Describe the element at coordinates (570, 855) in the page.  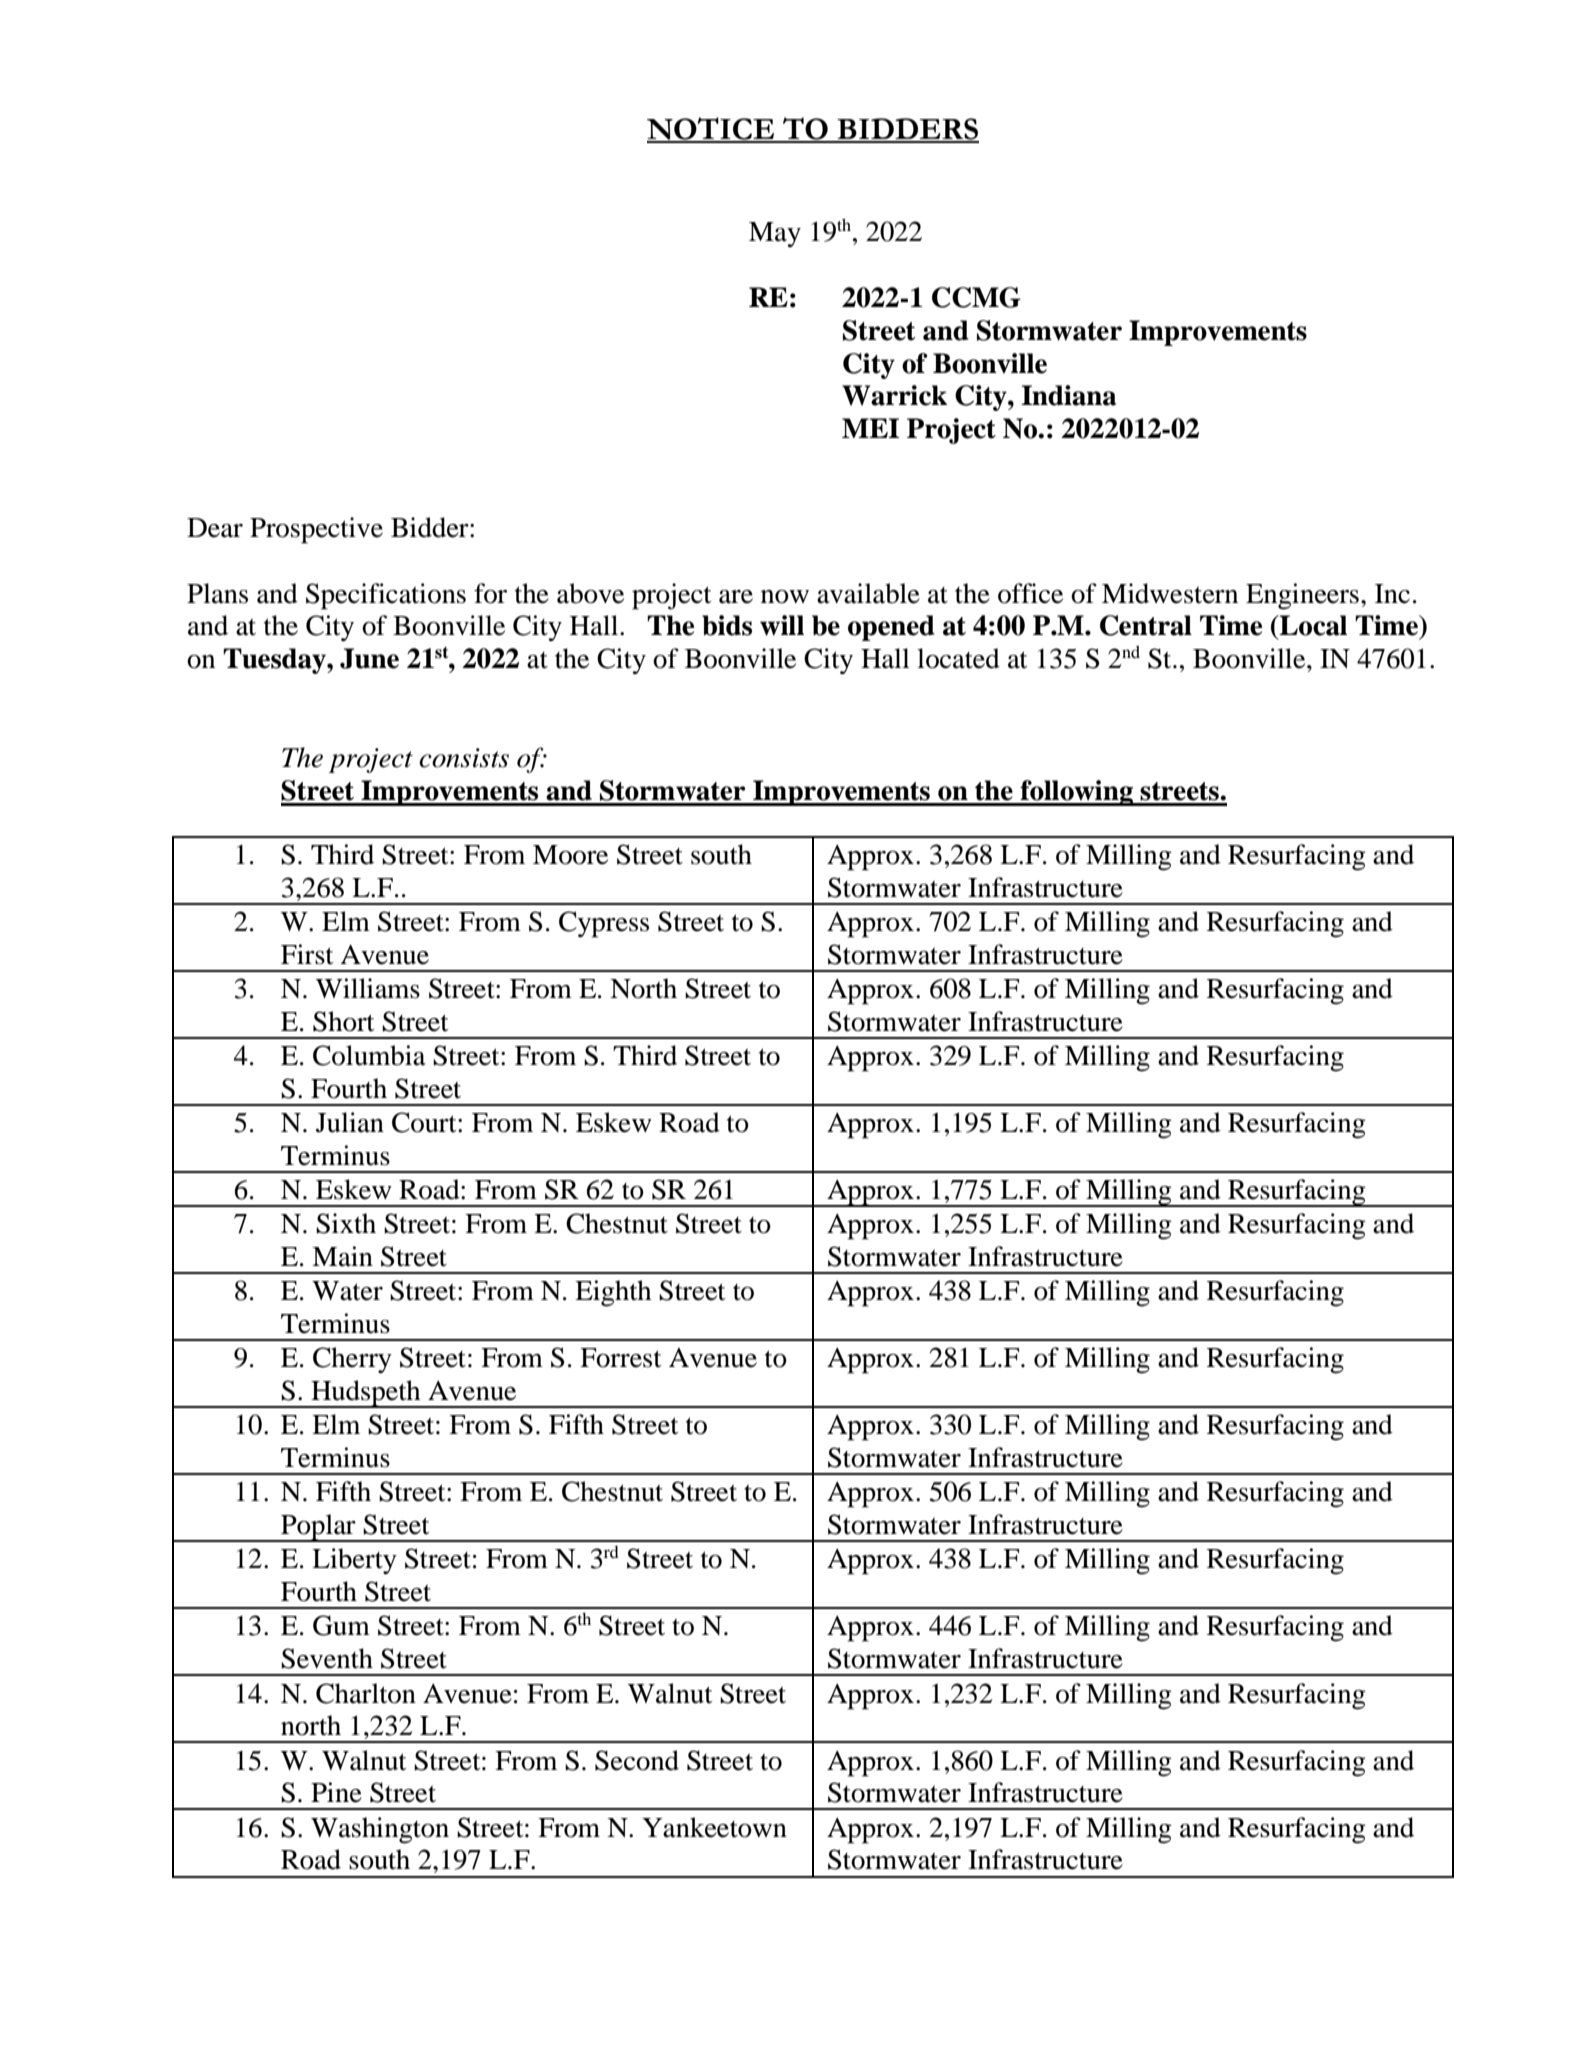
I see `Moore` at that location.
